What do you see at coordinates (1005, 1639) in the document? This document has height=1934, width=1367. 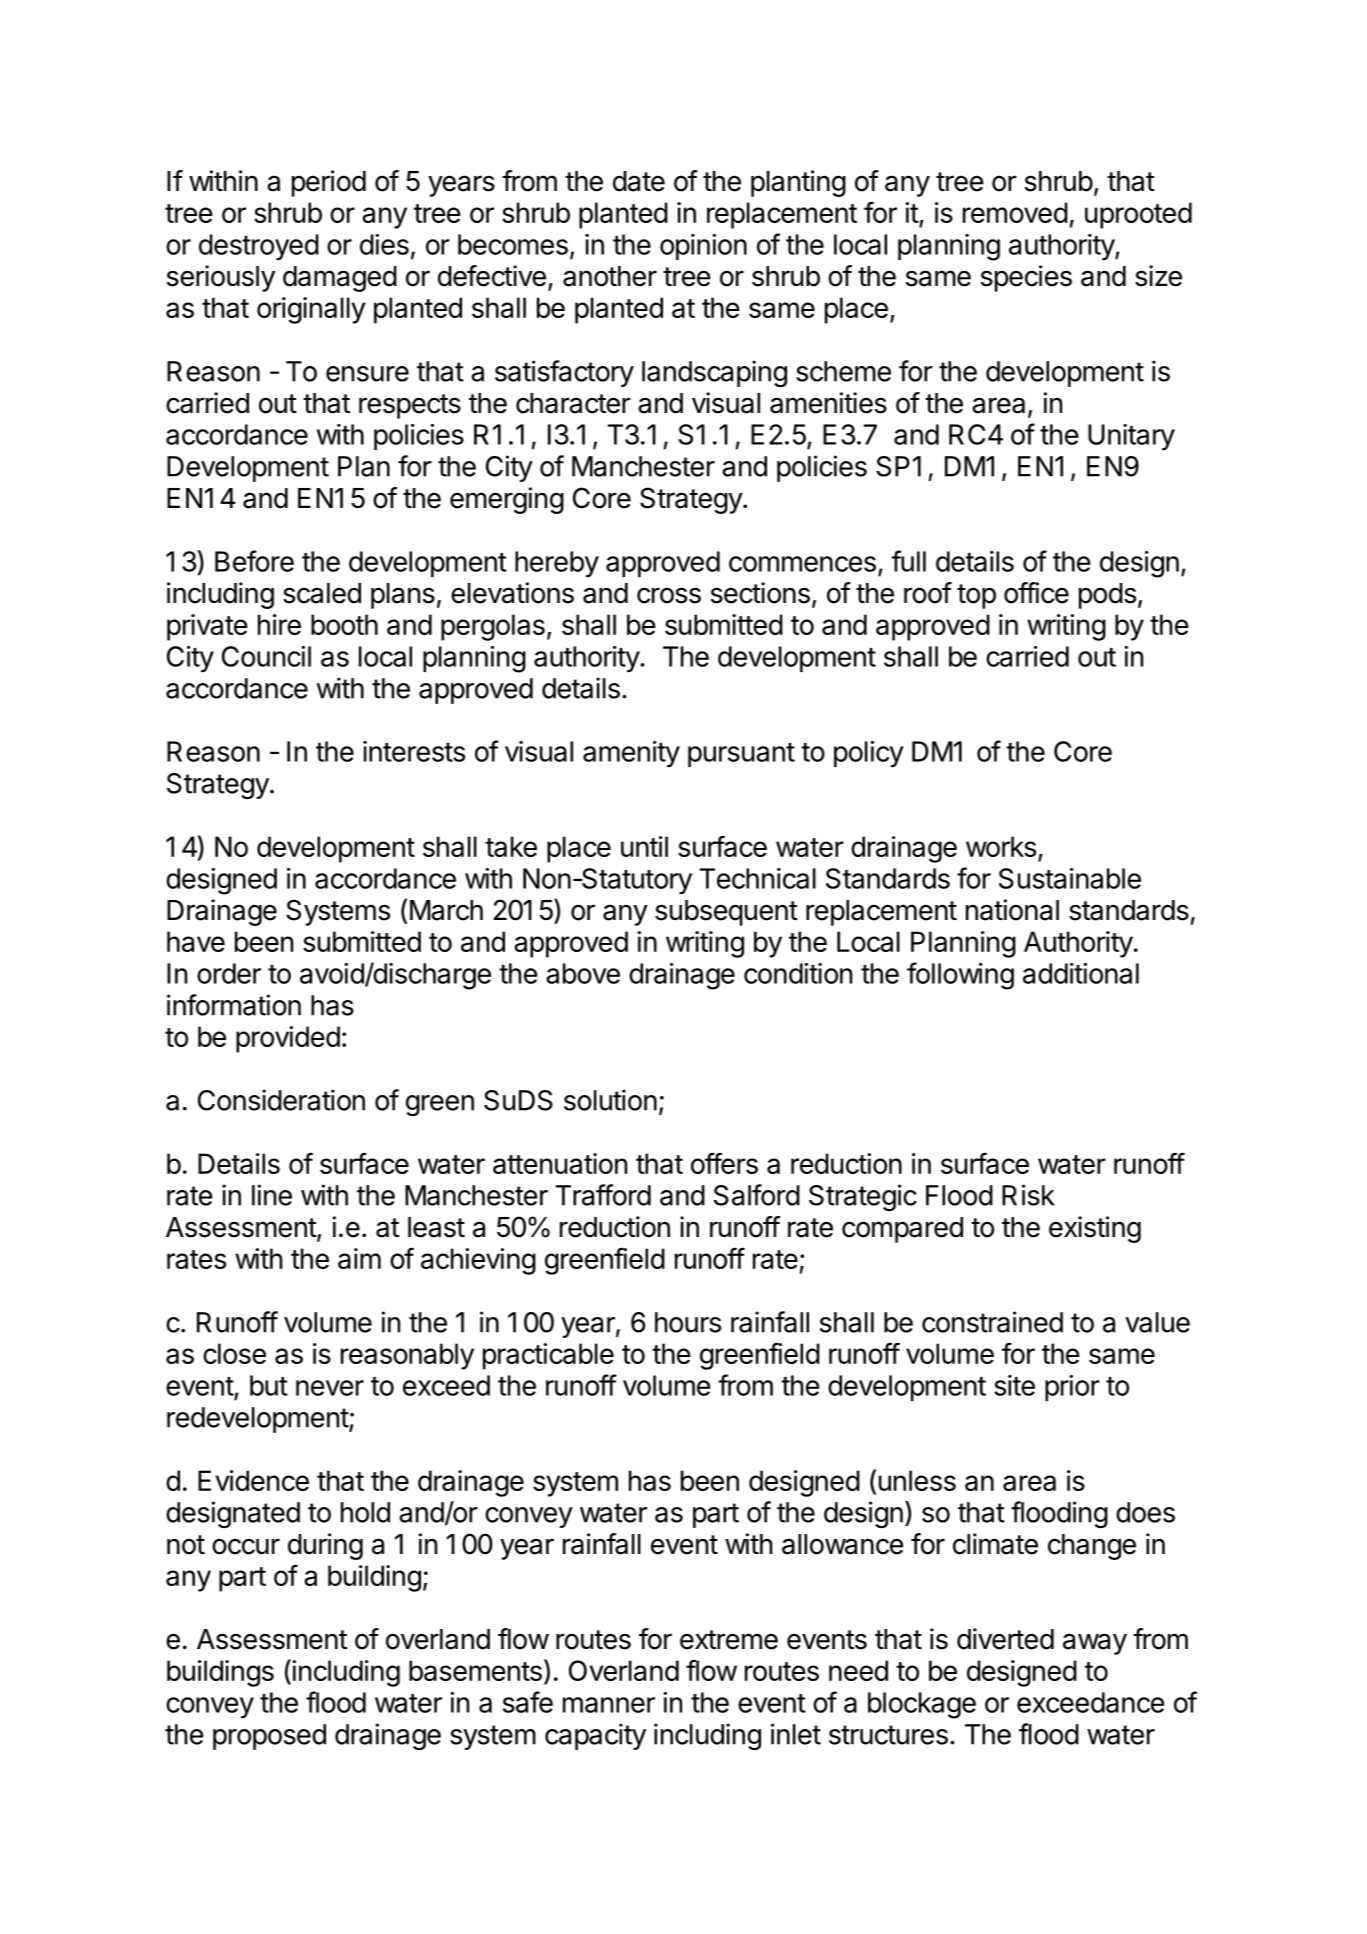 I see `diverted` at bounding box center [1005, 1639].
